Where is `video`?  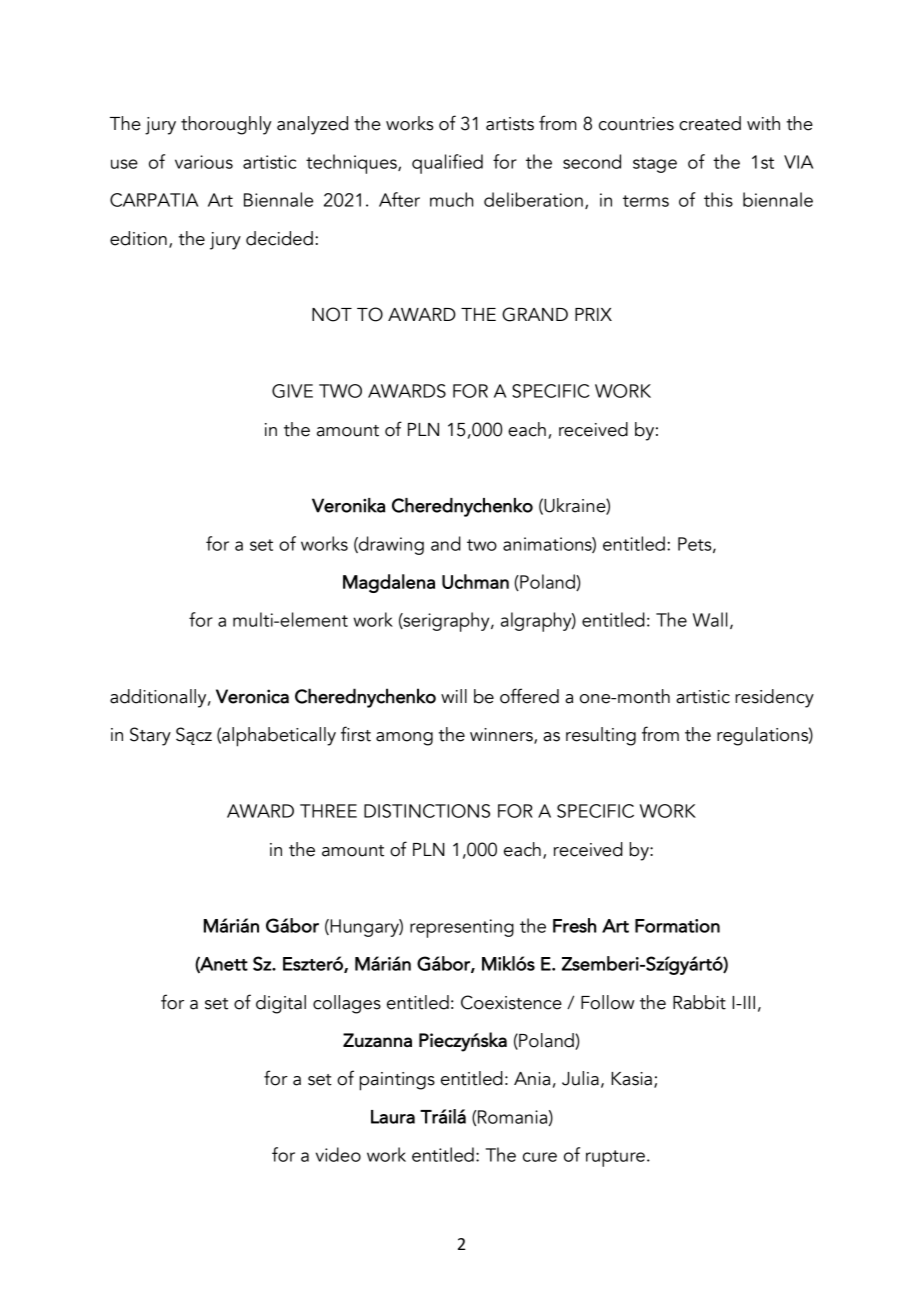
video is located at coordinates (338, 1154).
